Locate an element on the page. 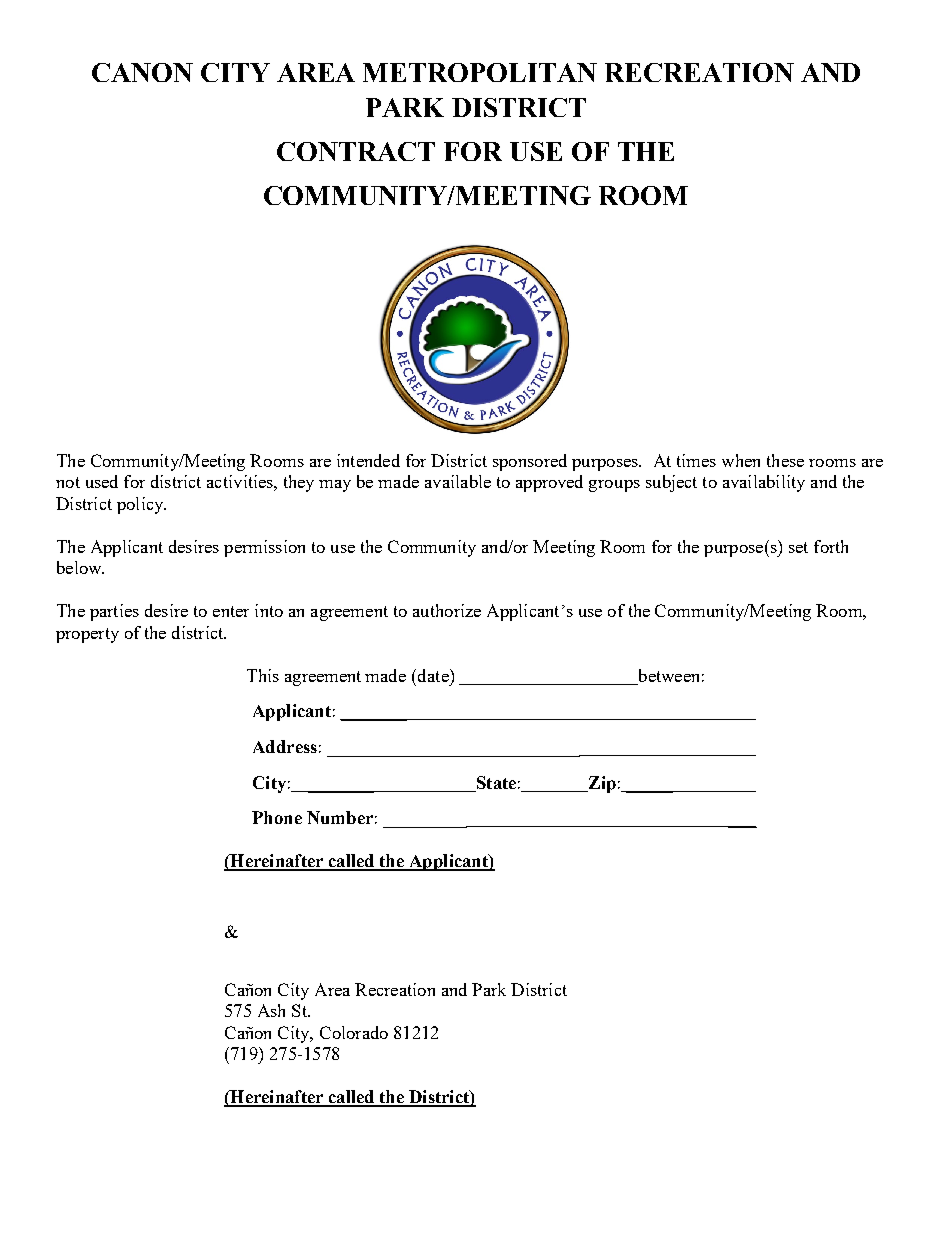  intended is located at coordinates (368, 460).
